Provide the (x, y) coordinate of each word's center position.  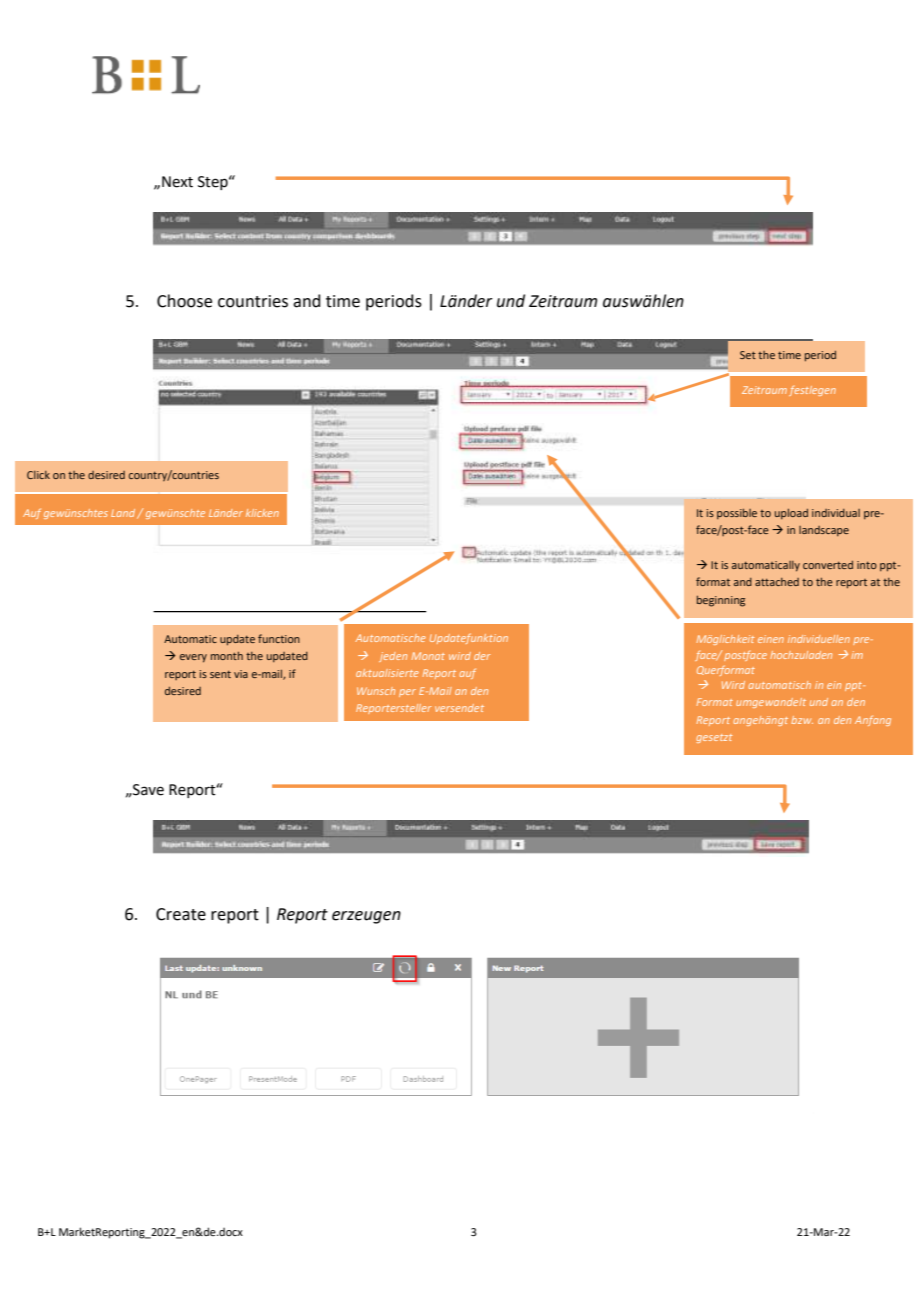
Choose (184, 301)
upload (791, 514)
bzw (802, 720)
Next (177, 182)
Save (147, 790)
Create (181, 914)
